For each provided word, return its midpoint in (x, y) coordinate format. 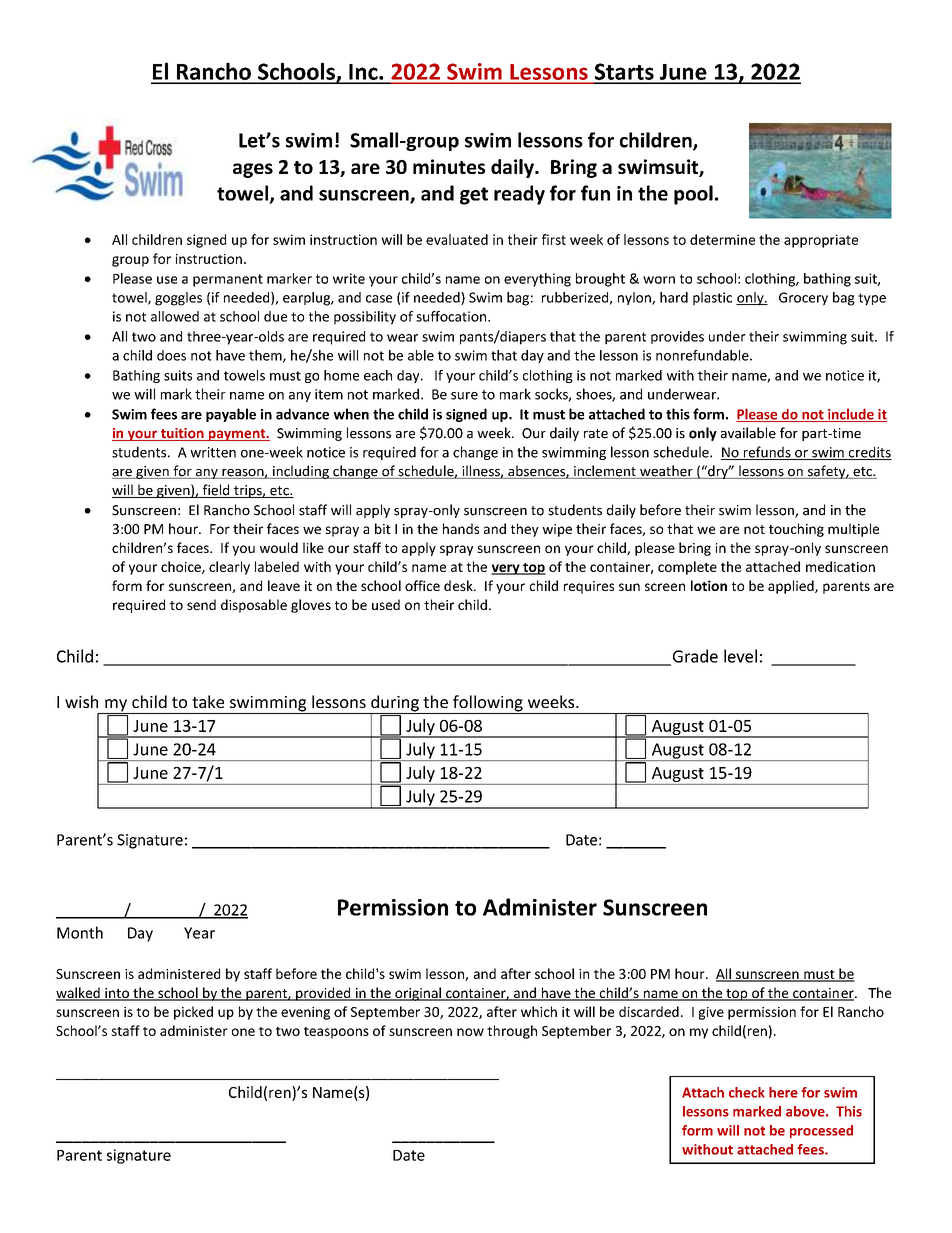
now (470, 1032)
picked (193, 1013)
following (488, 704)
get (474, 196)
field (216, 491)
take (208, 701)
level (740, 656)
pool (693, 195)
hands (461, 528)
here (783, 1092)
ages (253, 170)
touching (796, 530)
